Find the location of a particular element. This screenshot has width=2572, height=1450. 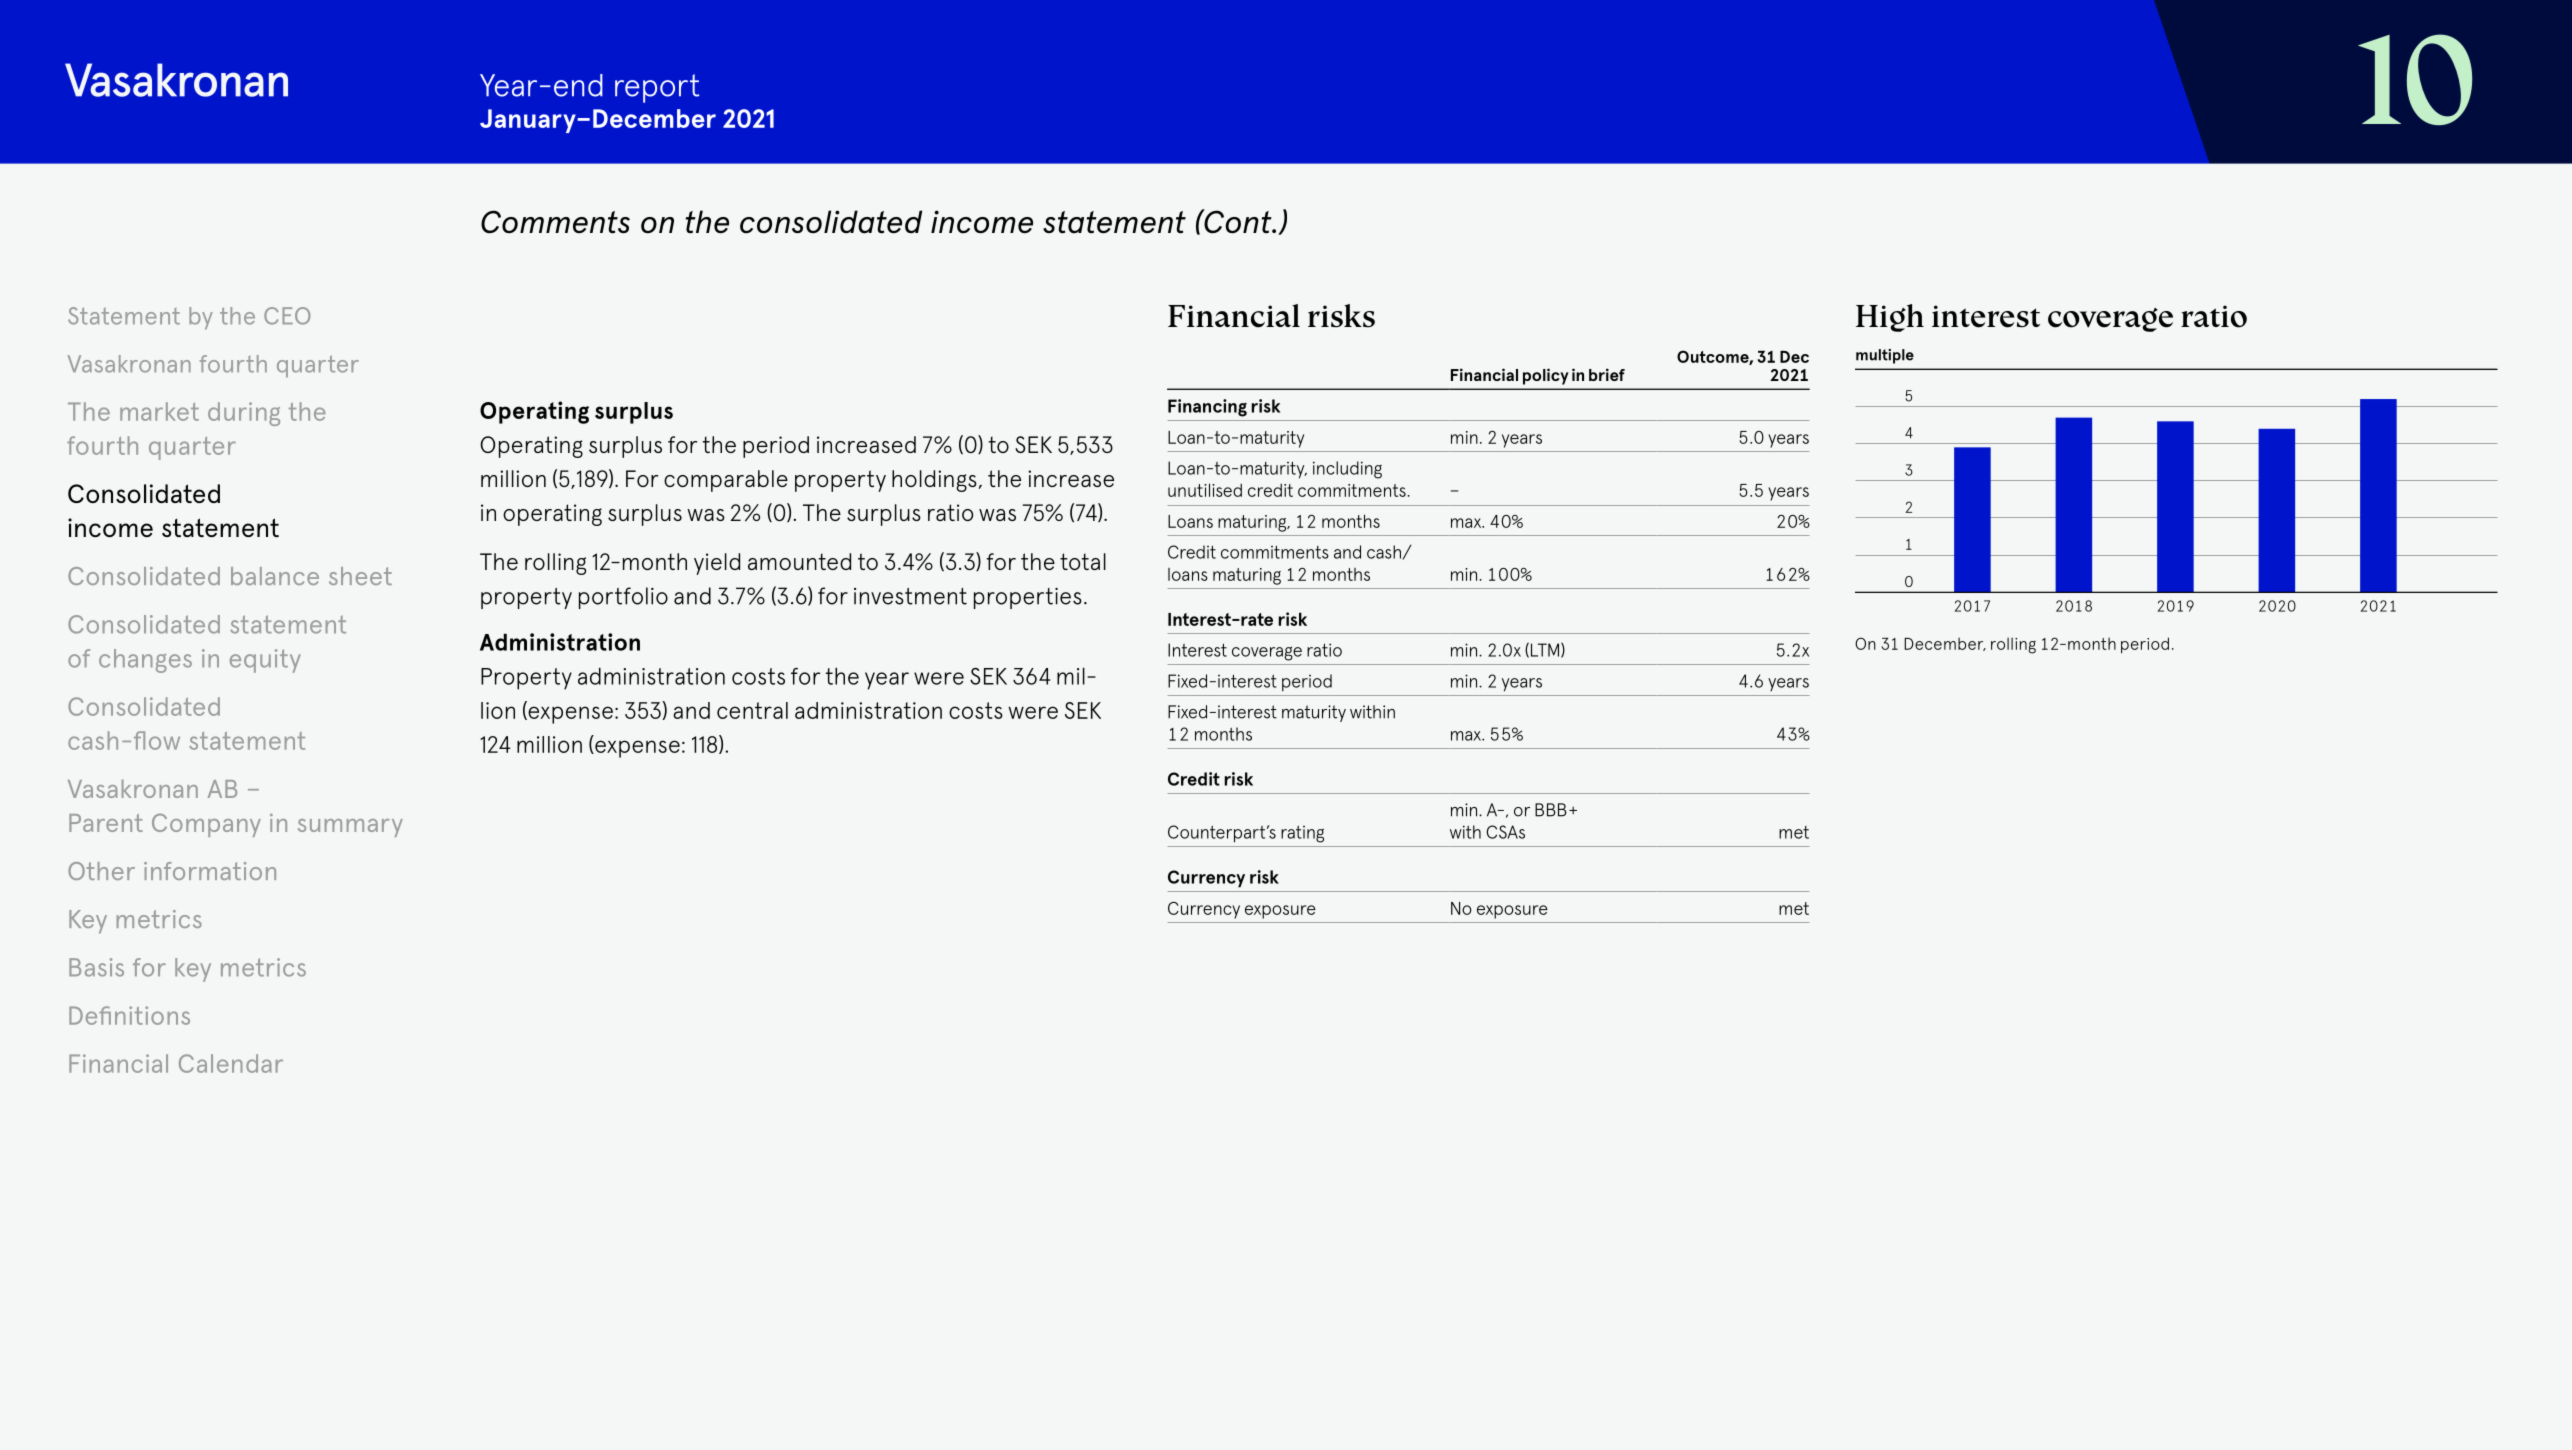

information is located at coordinates (210, 871).
